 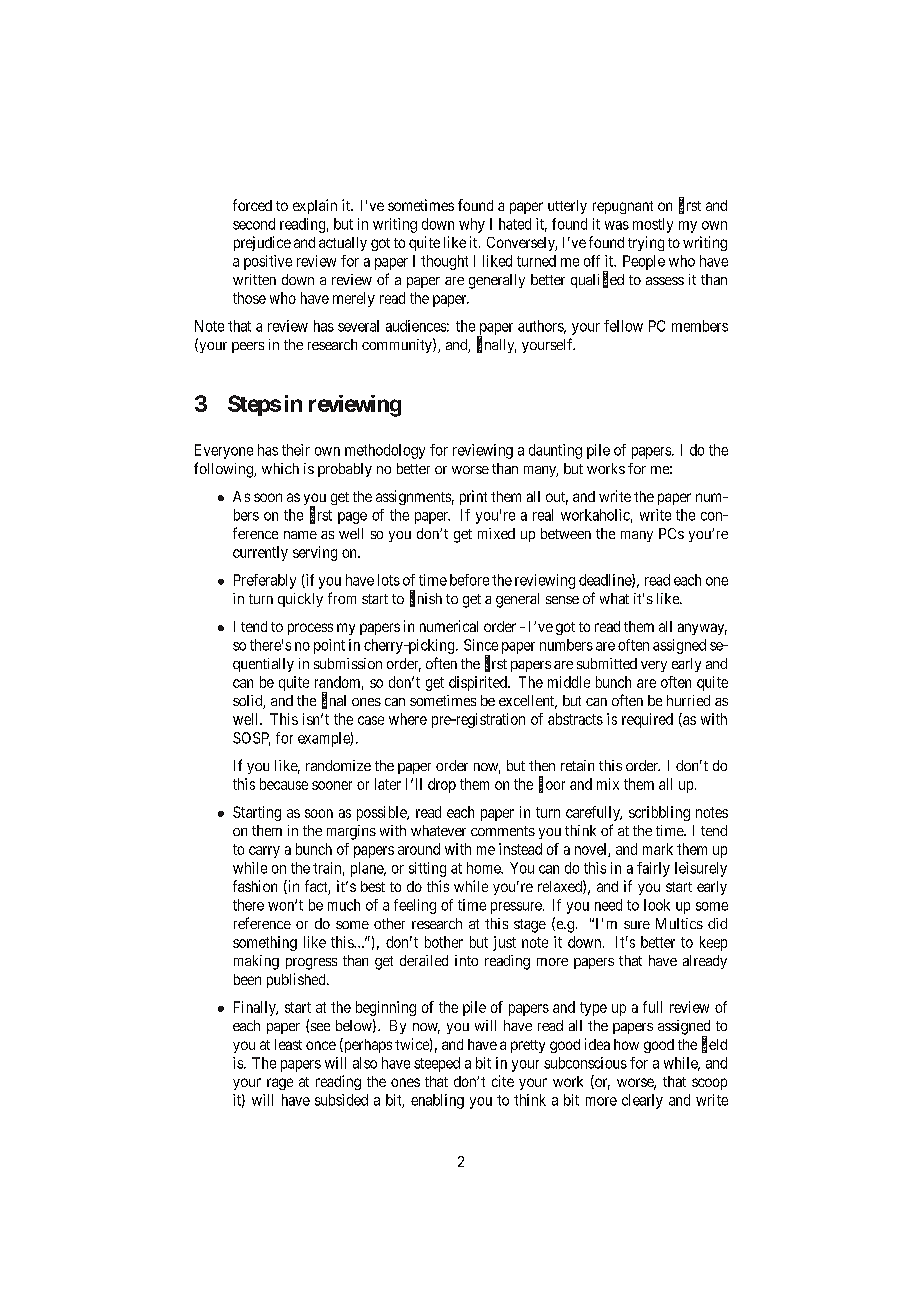 I want to click on cite, so click(x=503, y=1081).
